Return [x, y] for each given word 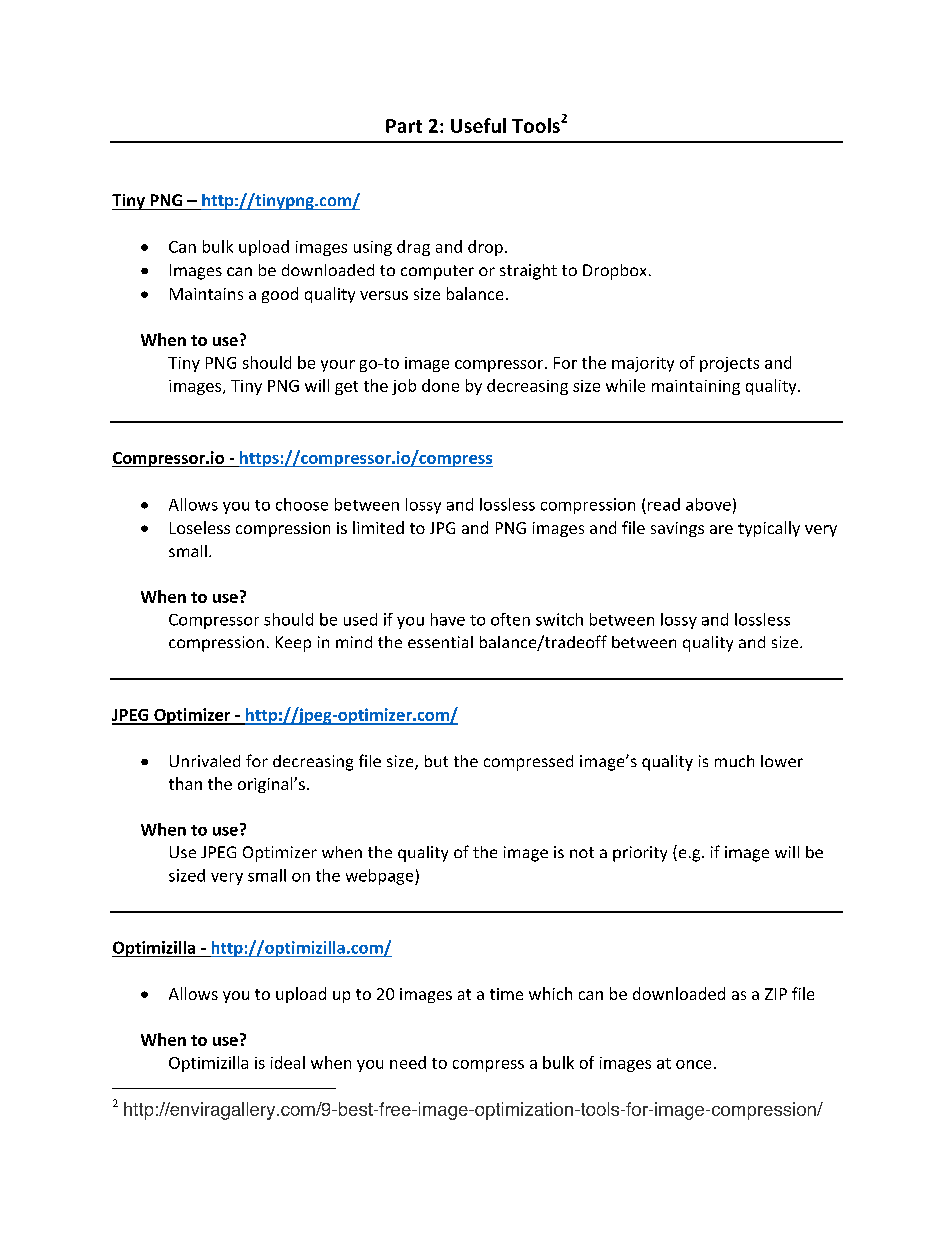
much [734, 761]
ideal [288, 1062]
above [708, 504]
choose [302, 504]
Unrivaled [205, 761]
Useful [478, 125]
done [440, 385]
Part [404, 126]
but [436, 761]
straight [528, 272]
